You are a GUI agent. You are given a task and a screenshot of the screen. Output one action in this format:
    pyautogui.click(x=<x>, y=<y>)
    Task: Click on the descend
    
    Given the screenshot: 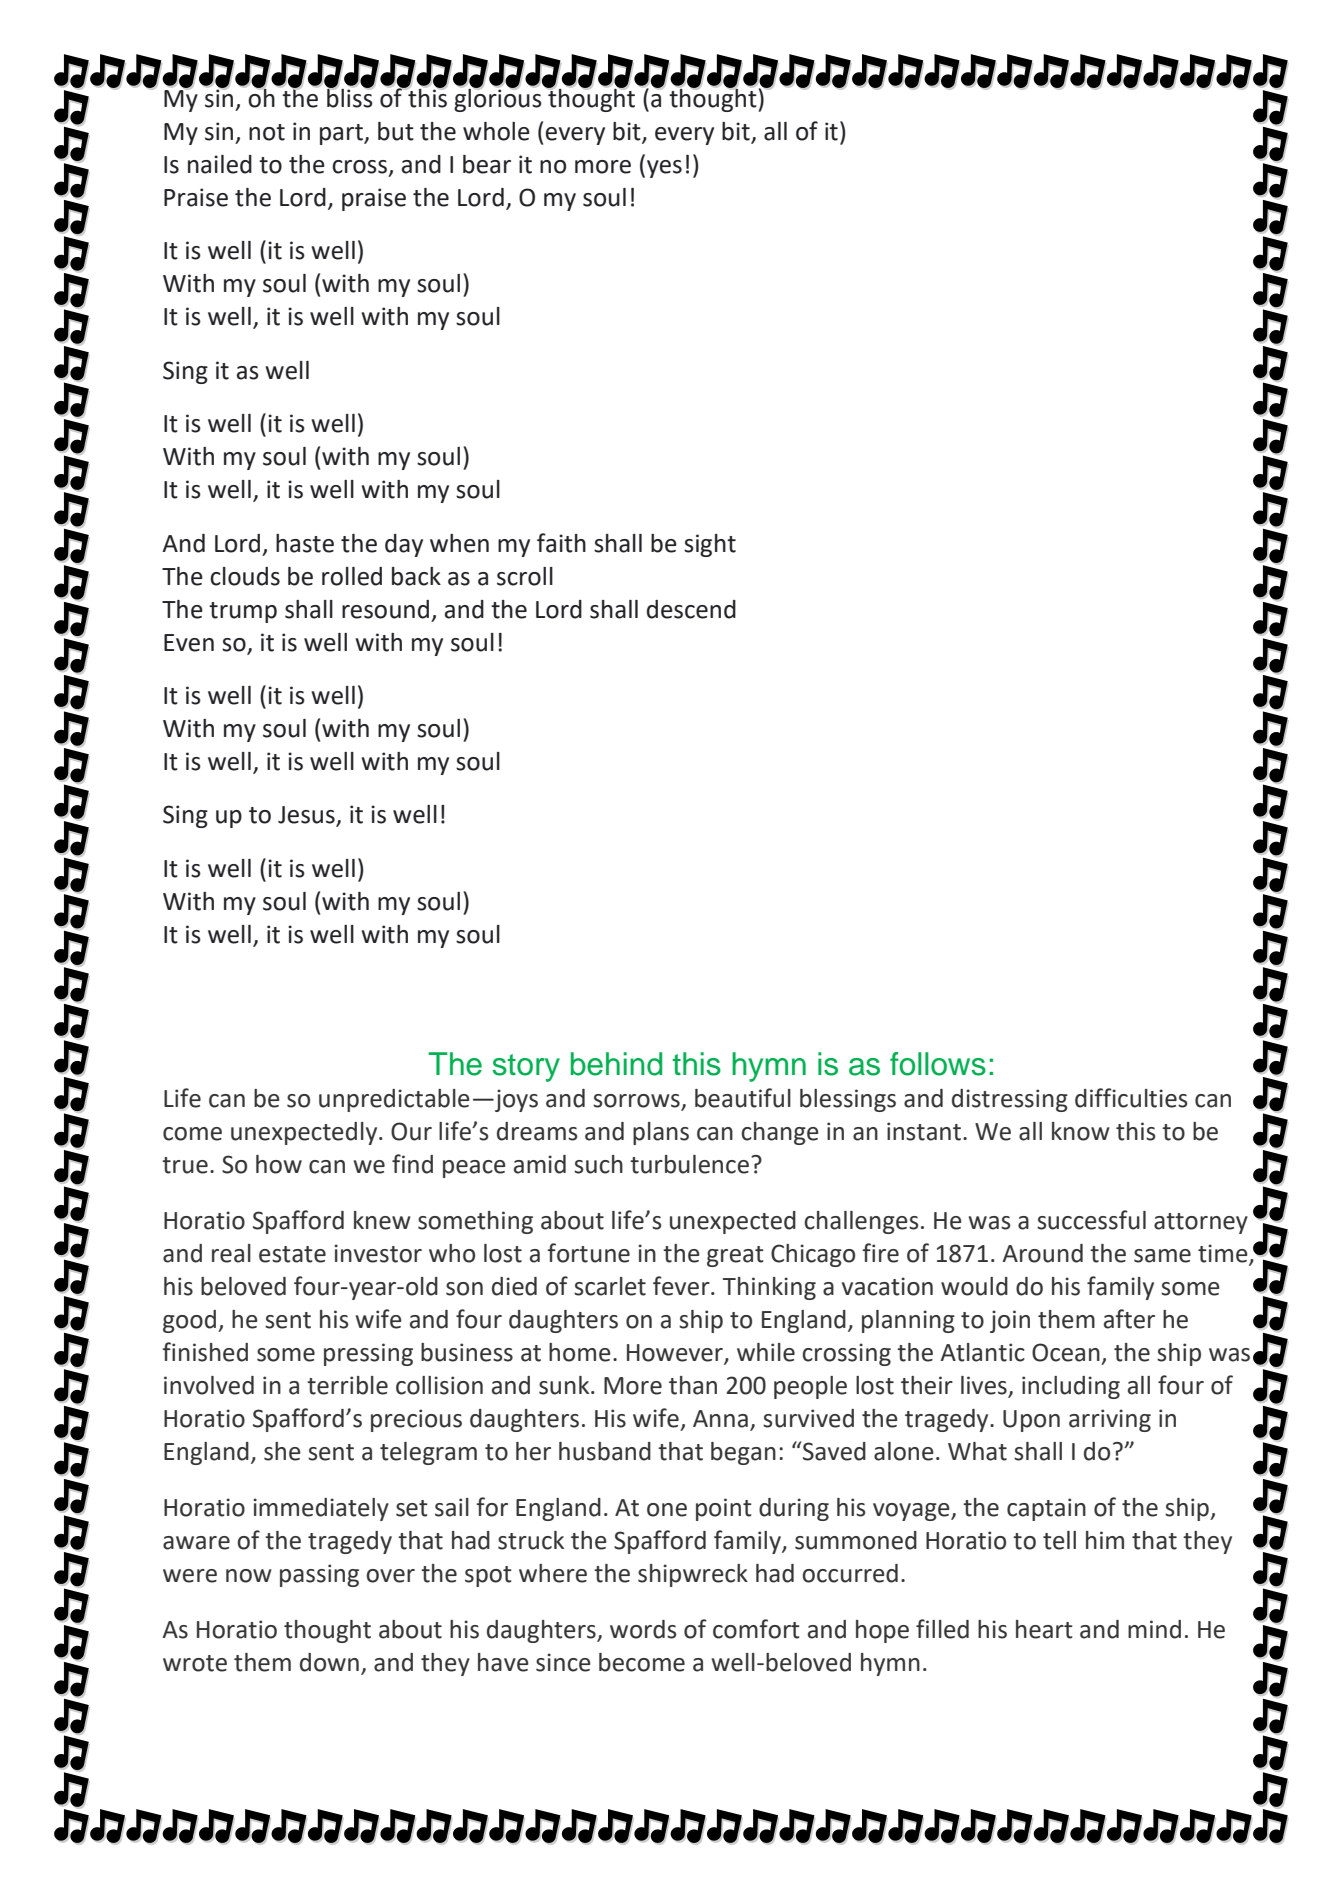 What is the action you would take?
    pyautogui.click(x=691, y=609)
